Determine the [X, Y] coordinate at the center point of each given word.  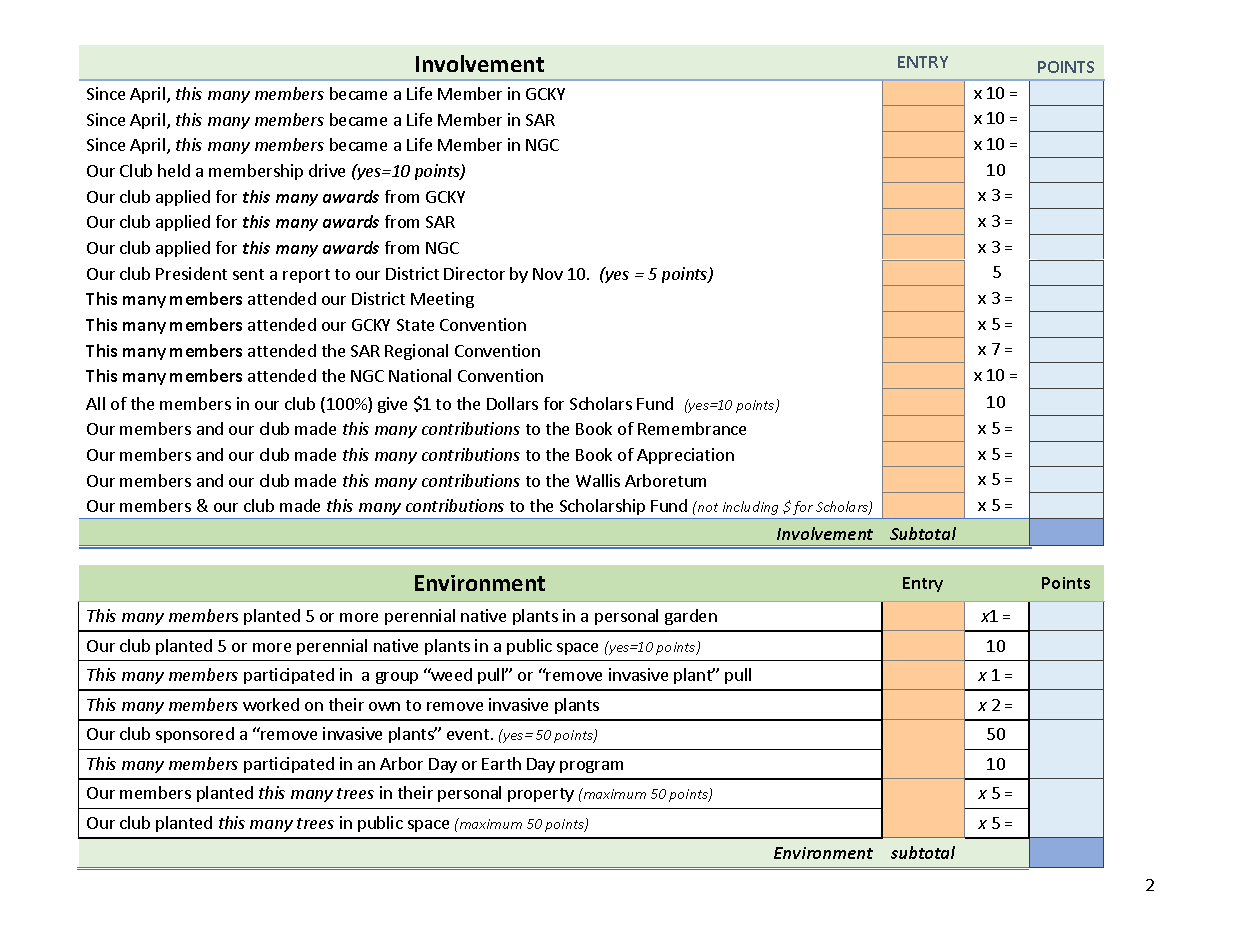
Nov [548, 274]
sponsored [195, 735]
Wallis [598, 480]
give [392, 405]
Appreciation [685, 456]
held [174, 170]
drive [327, 170]
